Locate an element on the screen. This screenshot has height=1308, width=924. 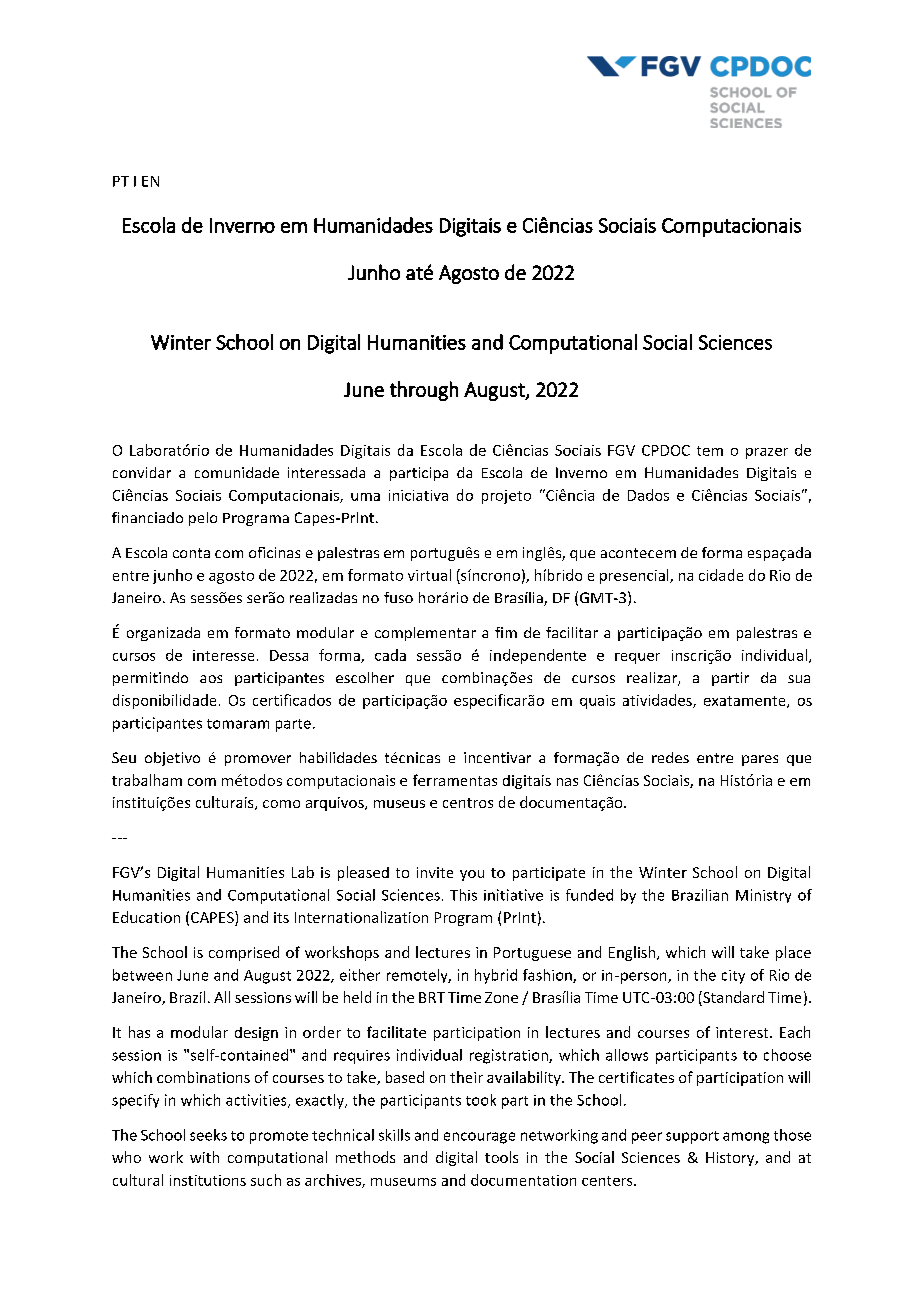
pelo is located at coordinates (203, 519).
